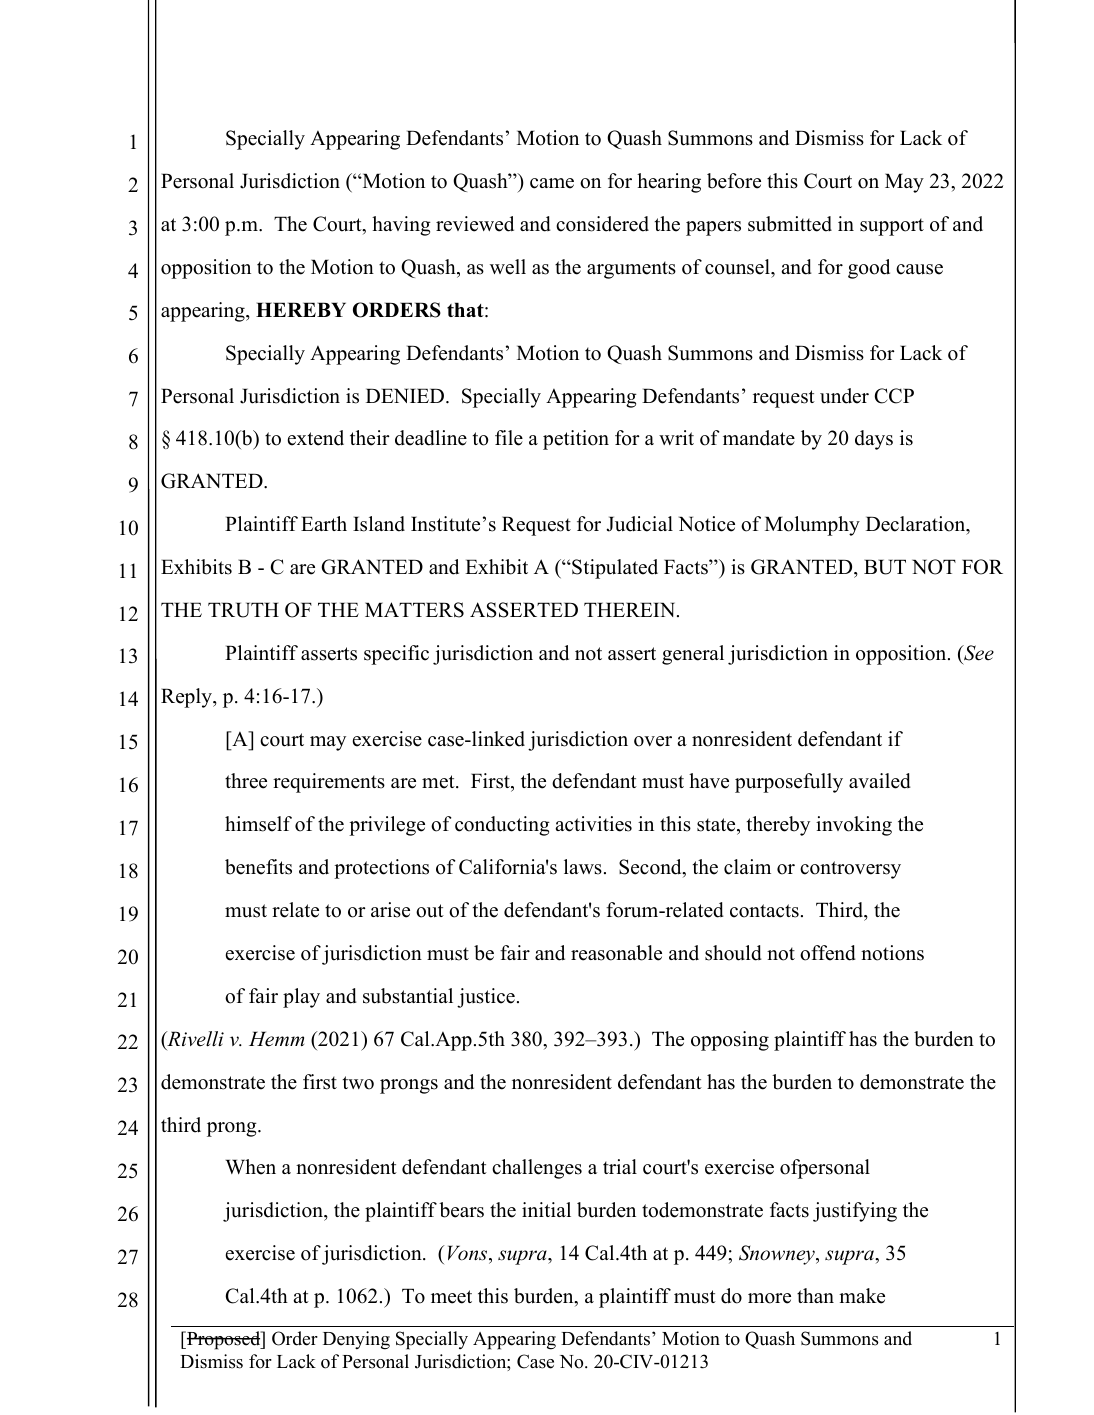 The width and height of the page is (1094, 1415). Describe the element at coordinates (593, 824) in the page. I see `activities` at that location.
